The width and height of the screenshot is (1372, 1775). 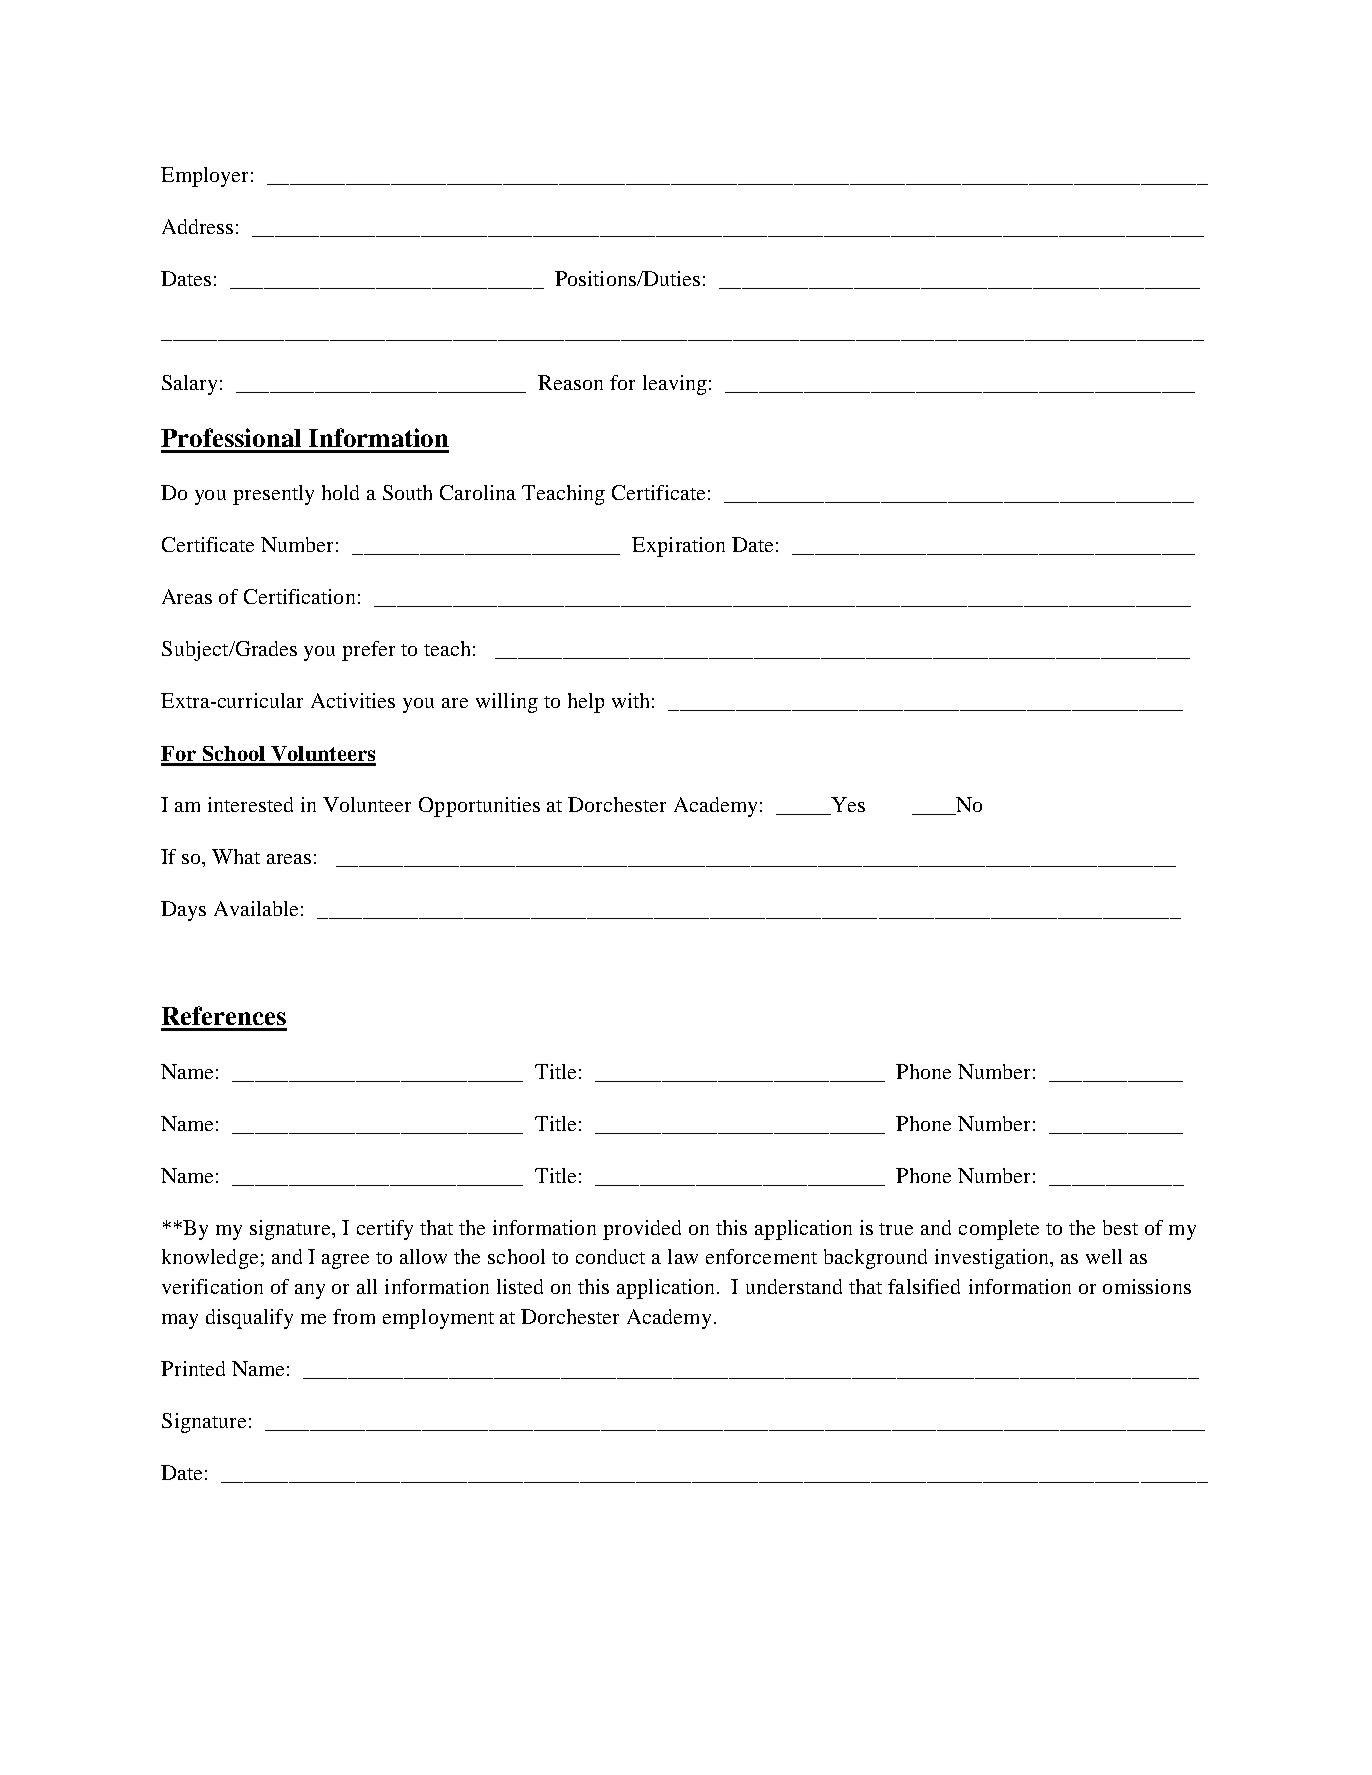 I want to click on What, so click(x=236, y=856).
